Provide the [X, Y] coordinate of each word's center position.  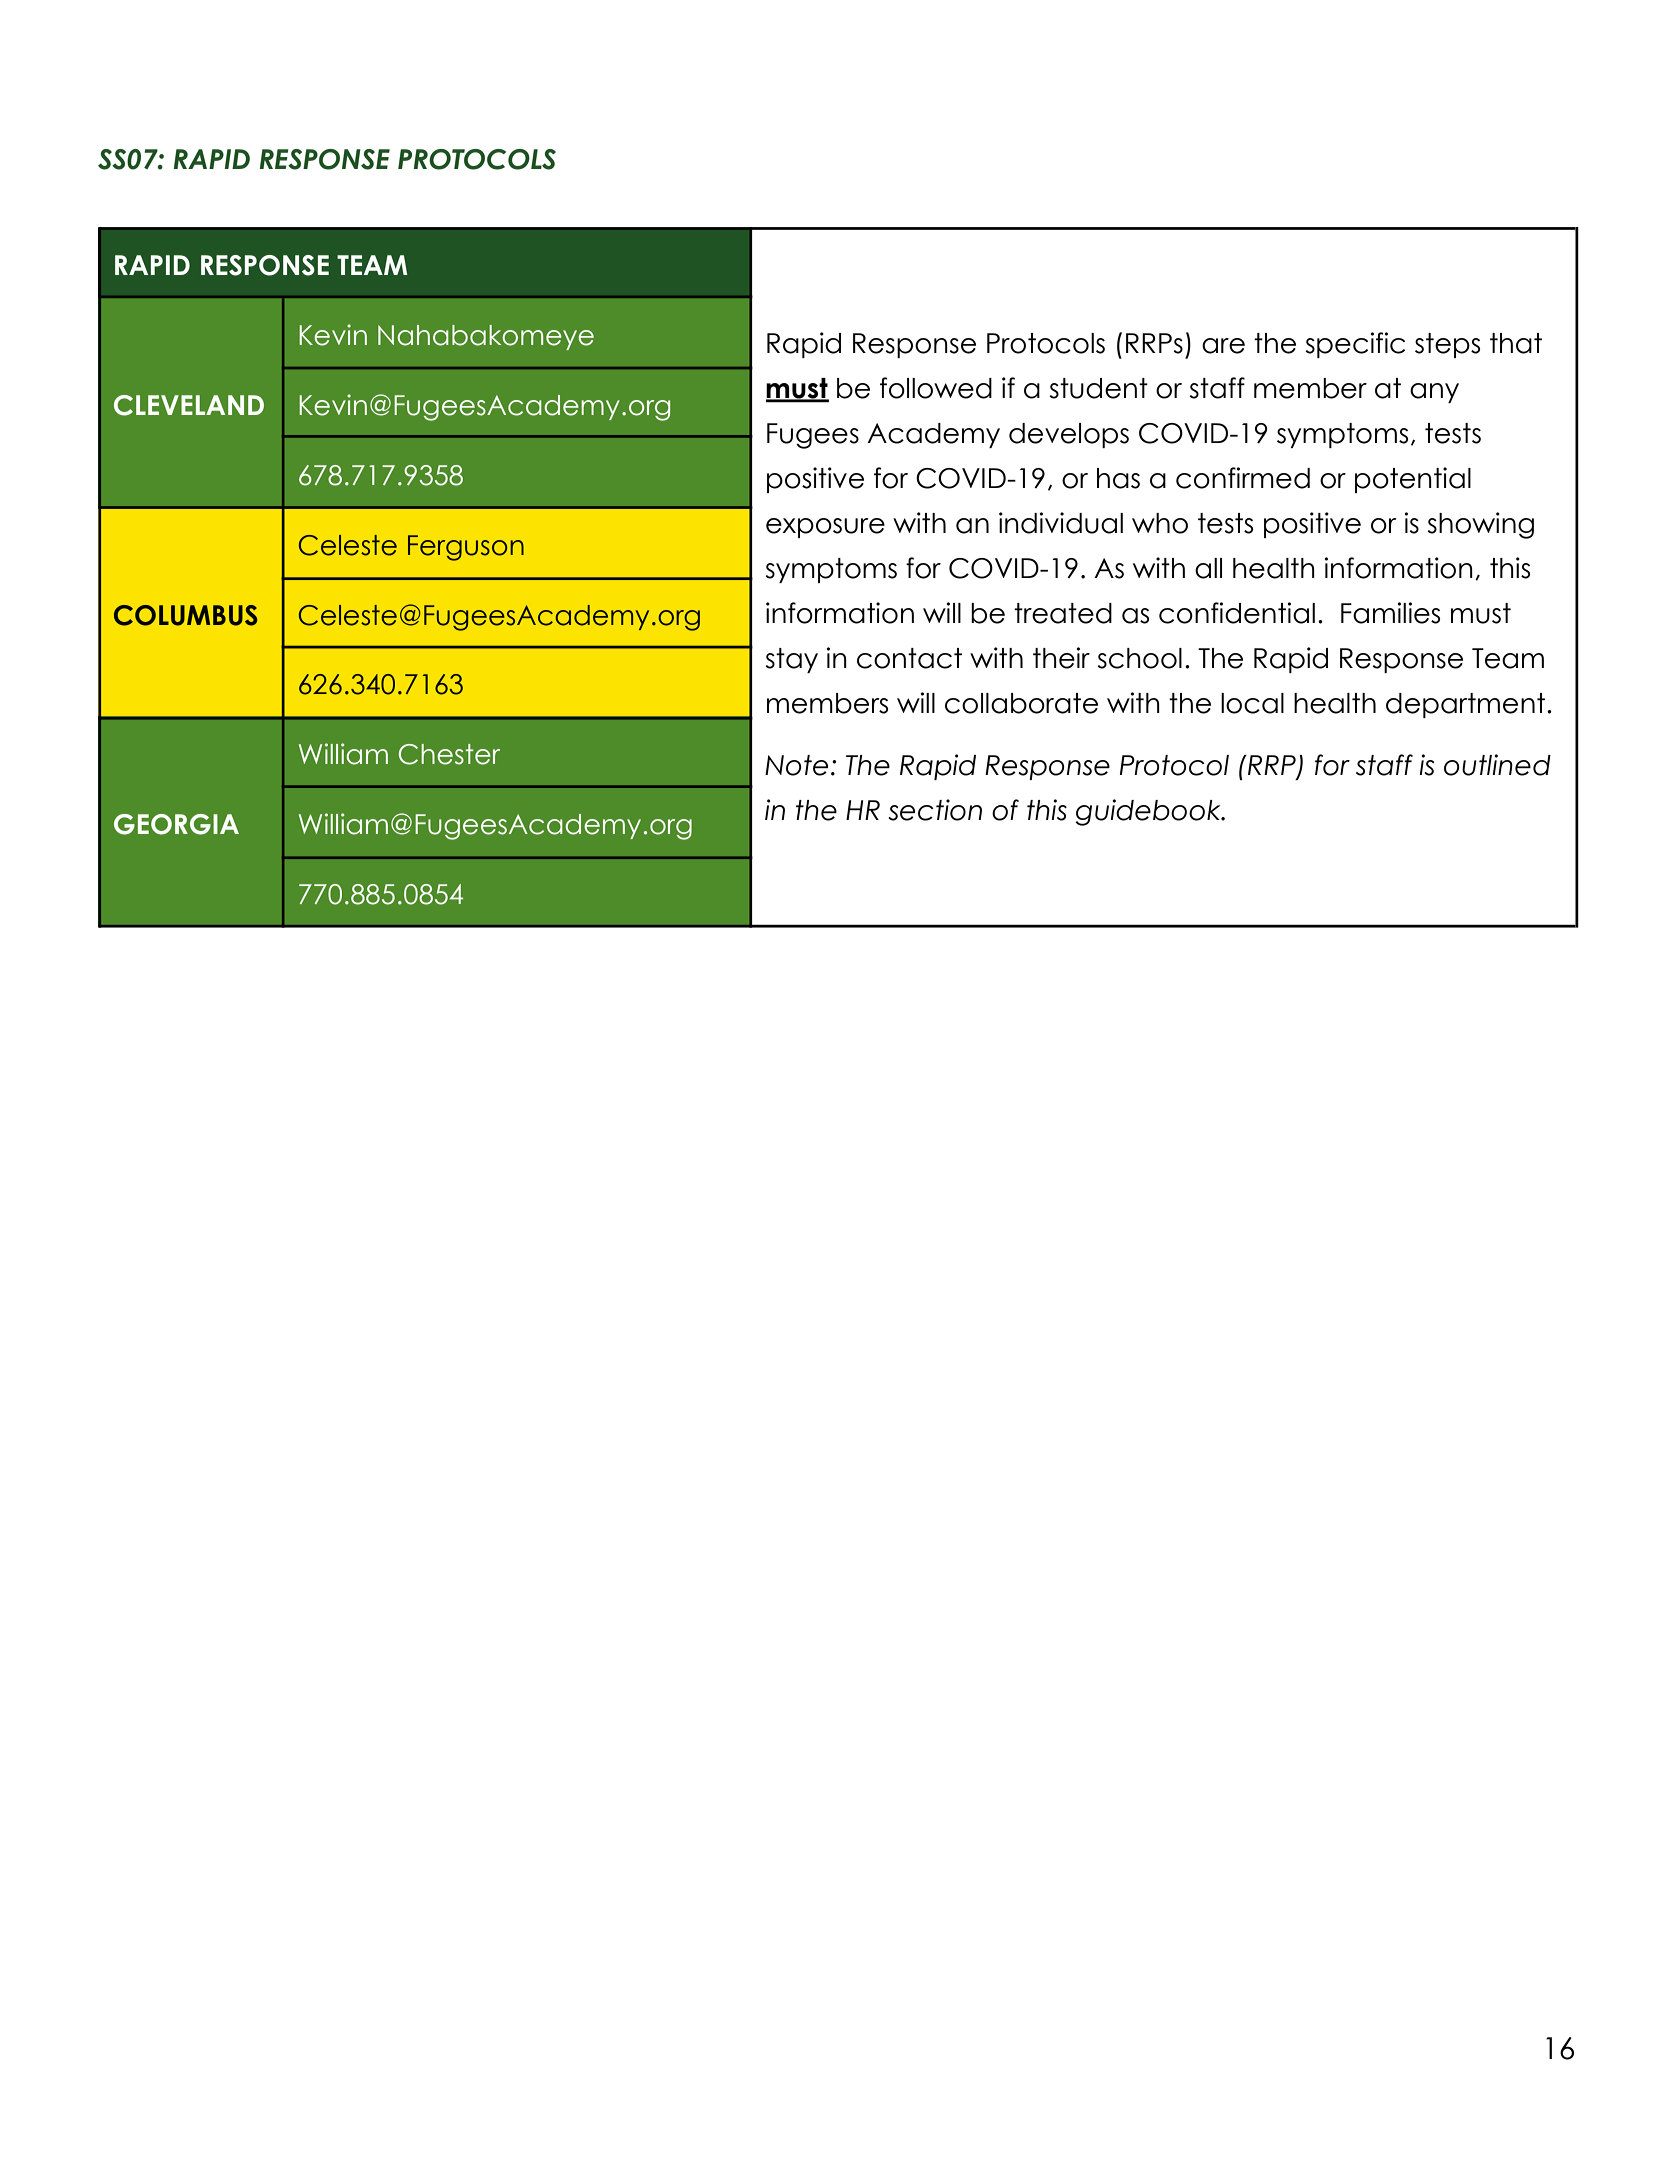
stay [792, 660]
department [1465, 705]
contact [909, 658]
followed [936, 388]
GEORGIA [176, 824]
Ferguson [466, 548]
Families [1390, 613]
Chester [449, 754]
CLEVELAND [189, 405]
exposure [825, 528]
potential [1413, 480]
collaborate [1021, 703]
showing [1481, 525]
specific [1355, 345]
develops [1069, 435]
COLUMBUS [185, 615]
